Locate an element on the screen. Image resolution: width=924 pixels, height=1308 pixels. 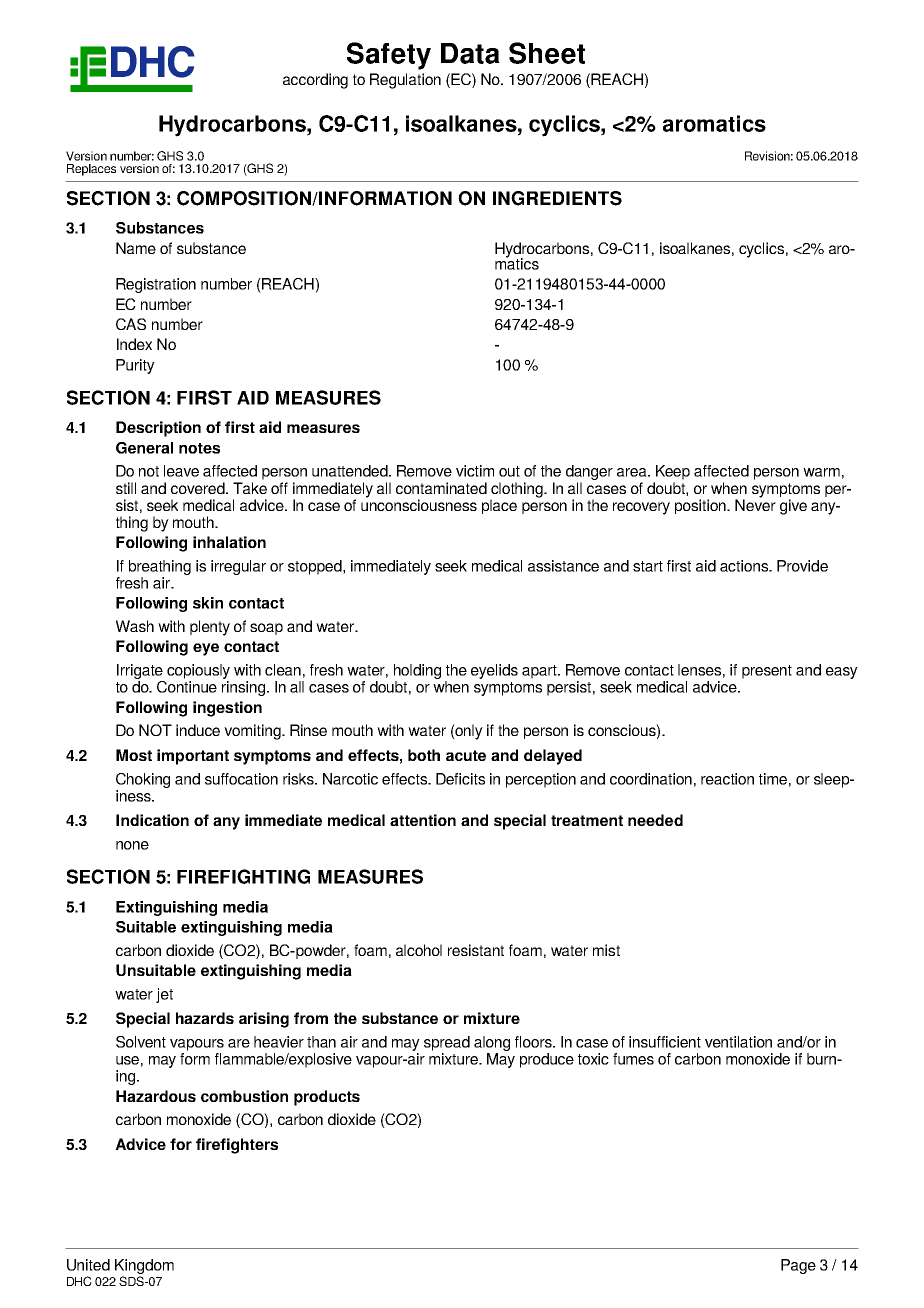
ventilation is located at coordinates (738, 1042).
